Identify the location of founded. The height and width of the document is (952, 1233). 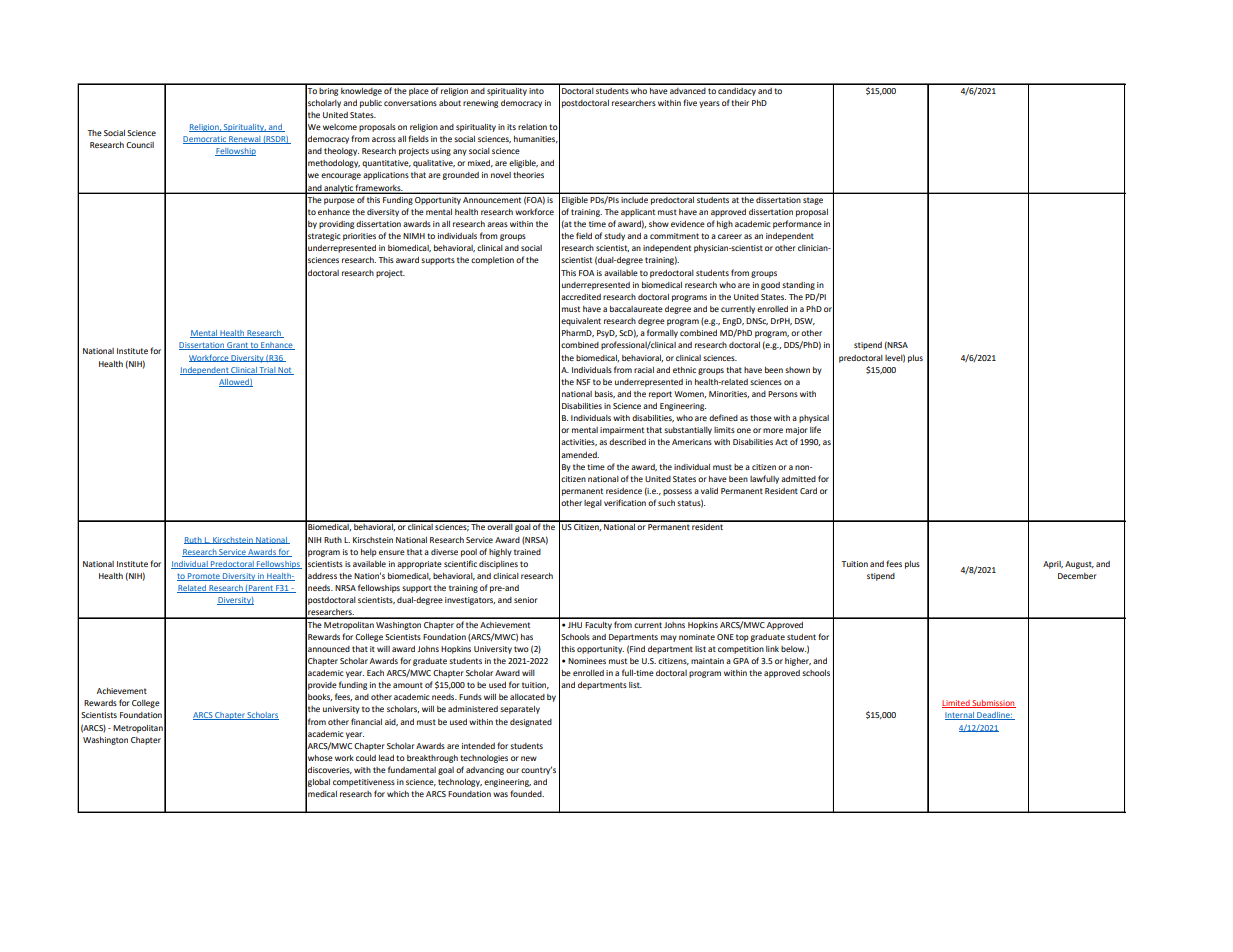
(527, 793).
